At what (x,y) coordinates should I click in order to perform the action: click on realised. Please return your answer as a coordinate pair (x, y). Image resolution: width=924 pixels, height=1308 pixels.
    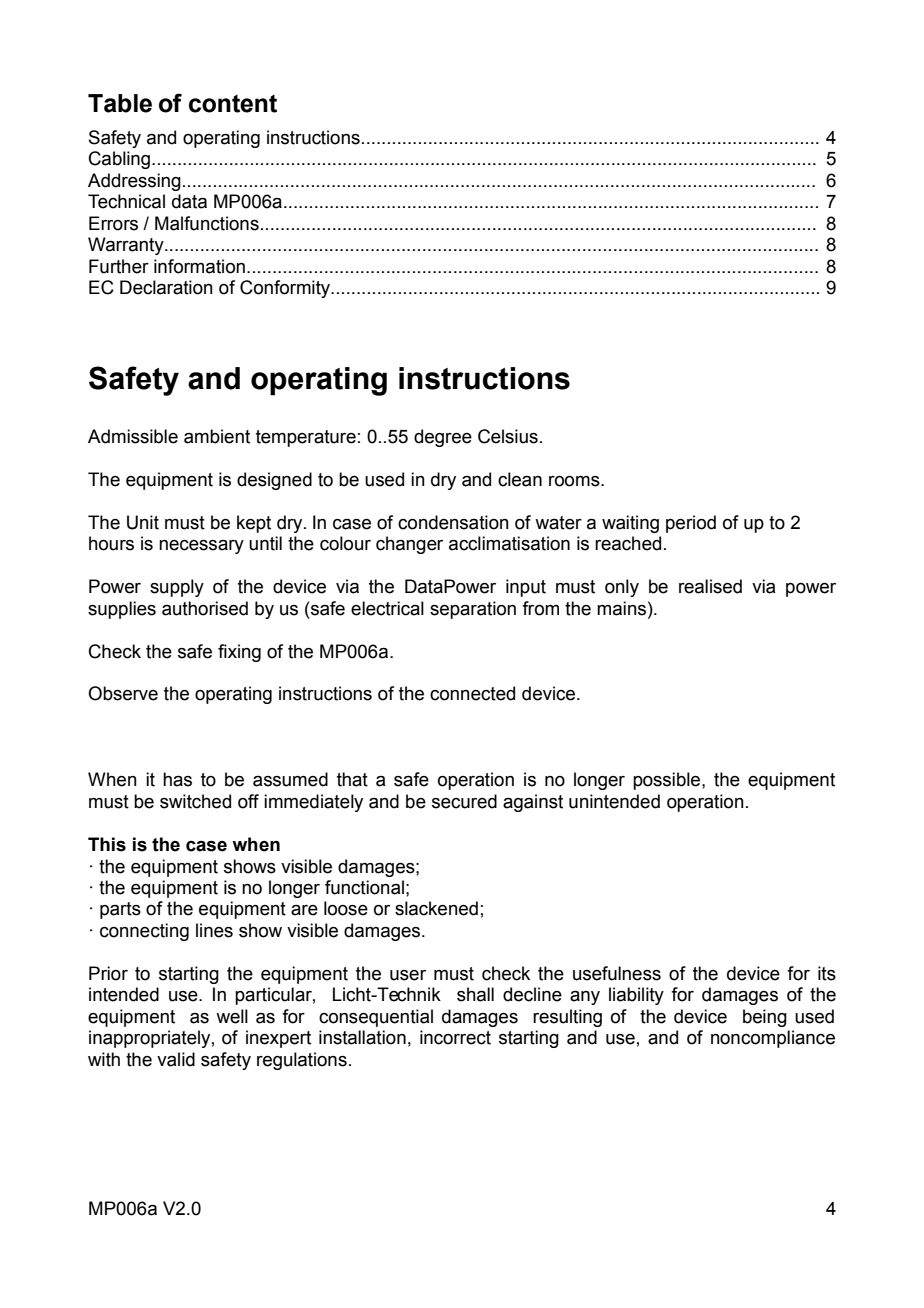
    Looking at the image, I should click on (710, 586).
